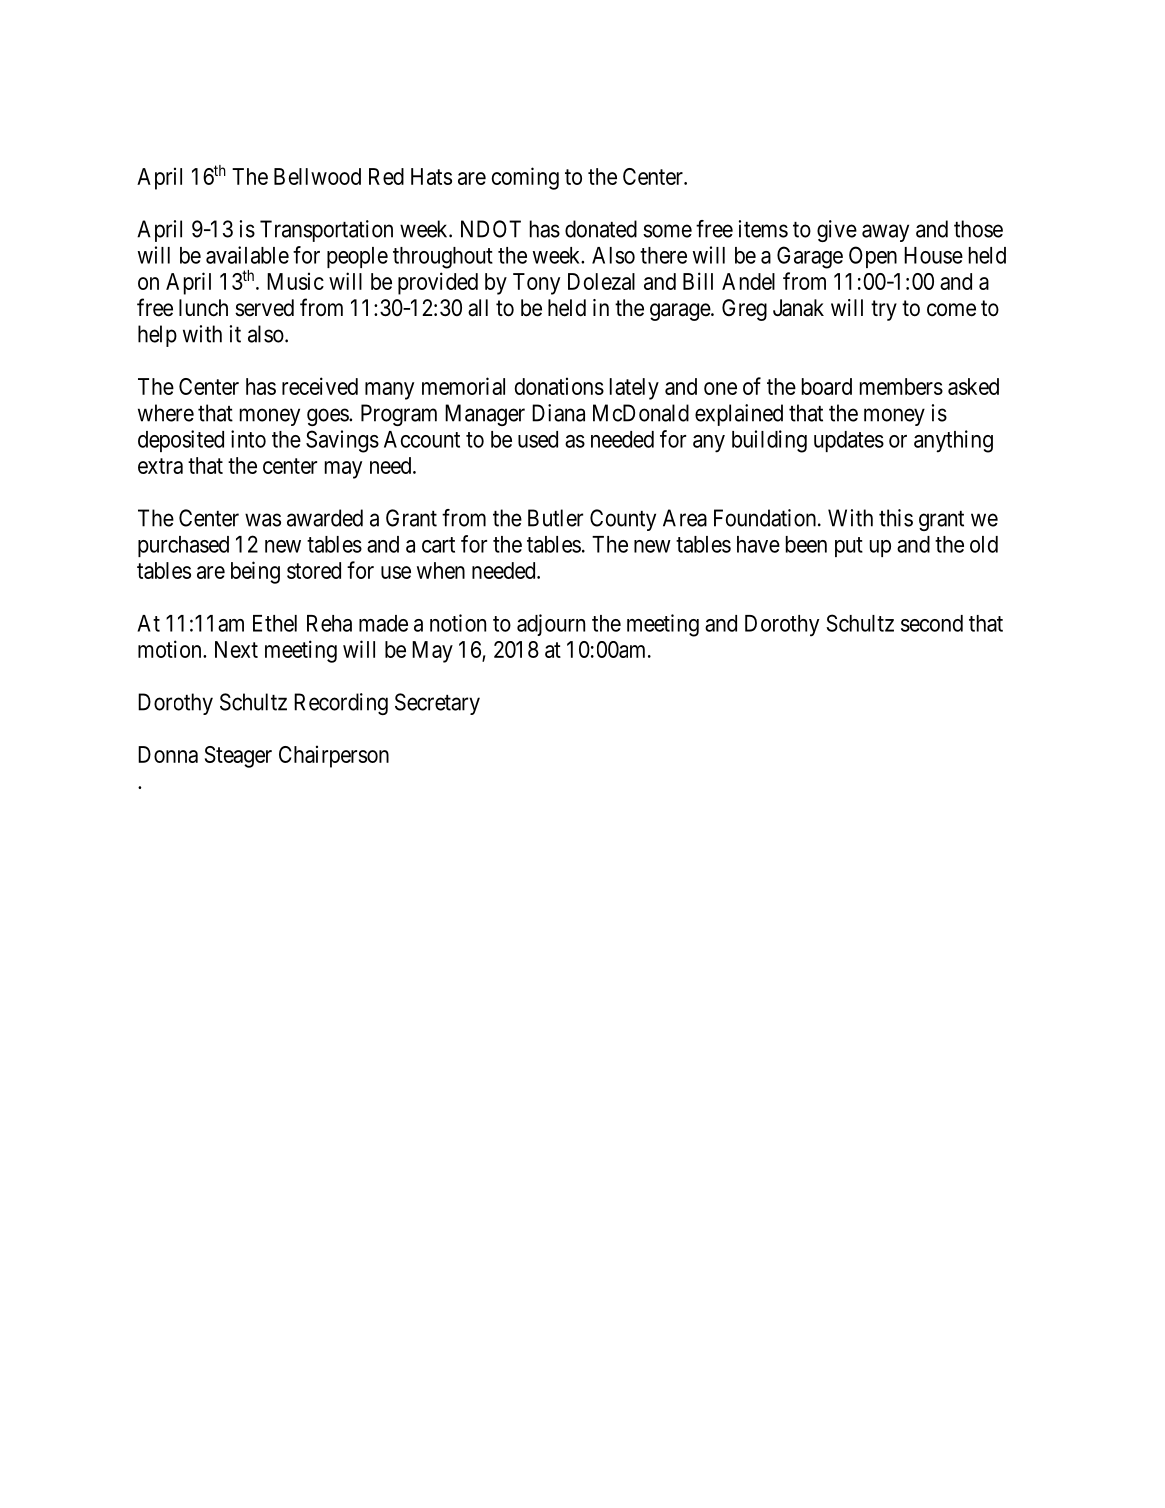 Image resolution: width=1165 pixels, height=1508 pixels. I want to click on coming, so click(525, 178).
